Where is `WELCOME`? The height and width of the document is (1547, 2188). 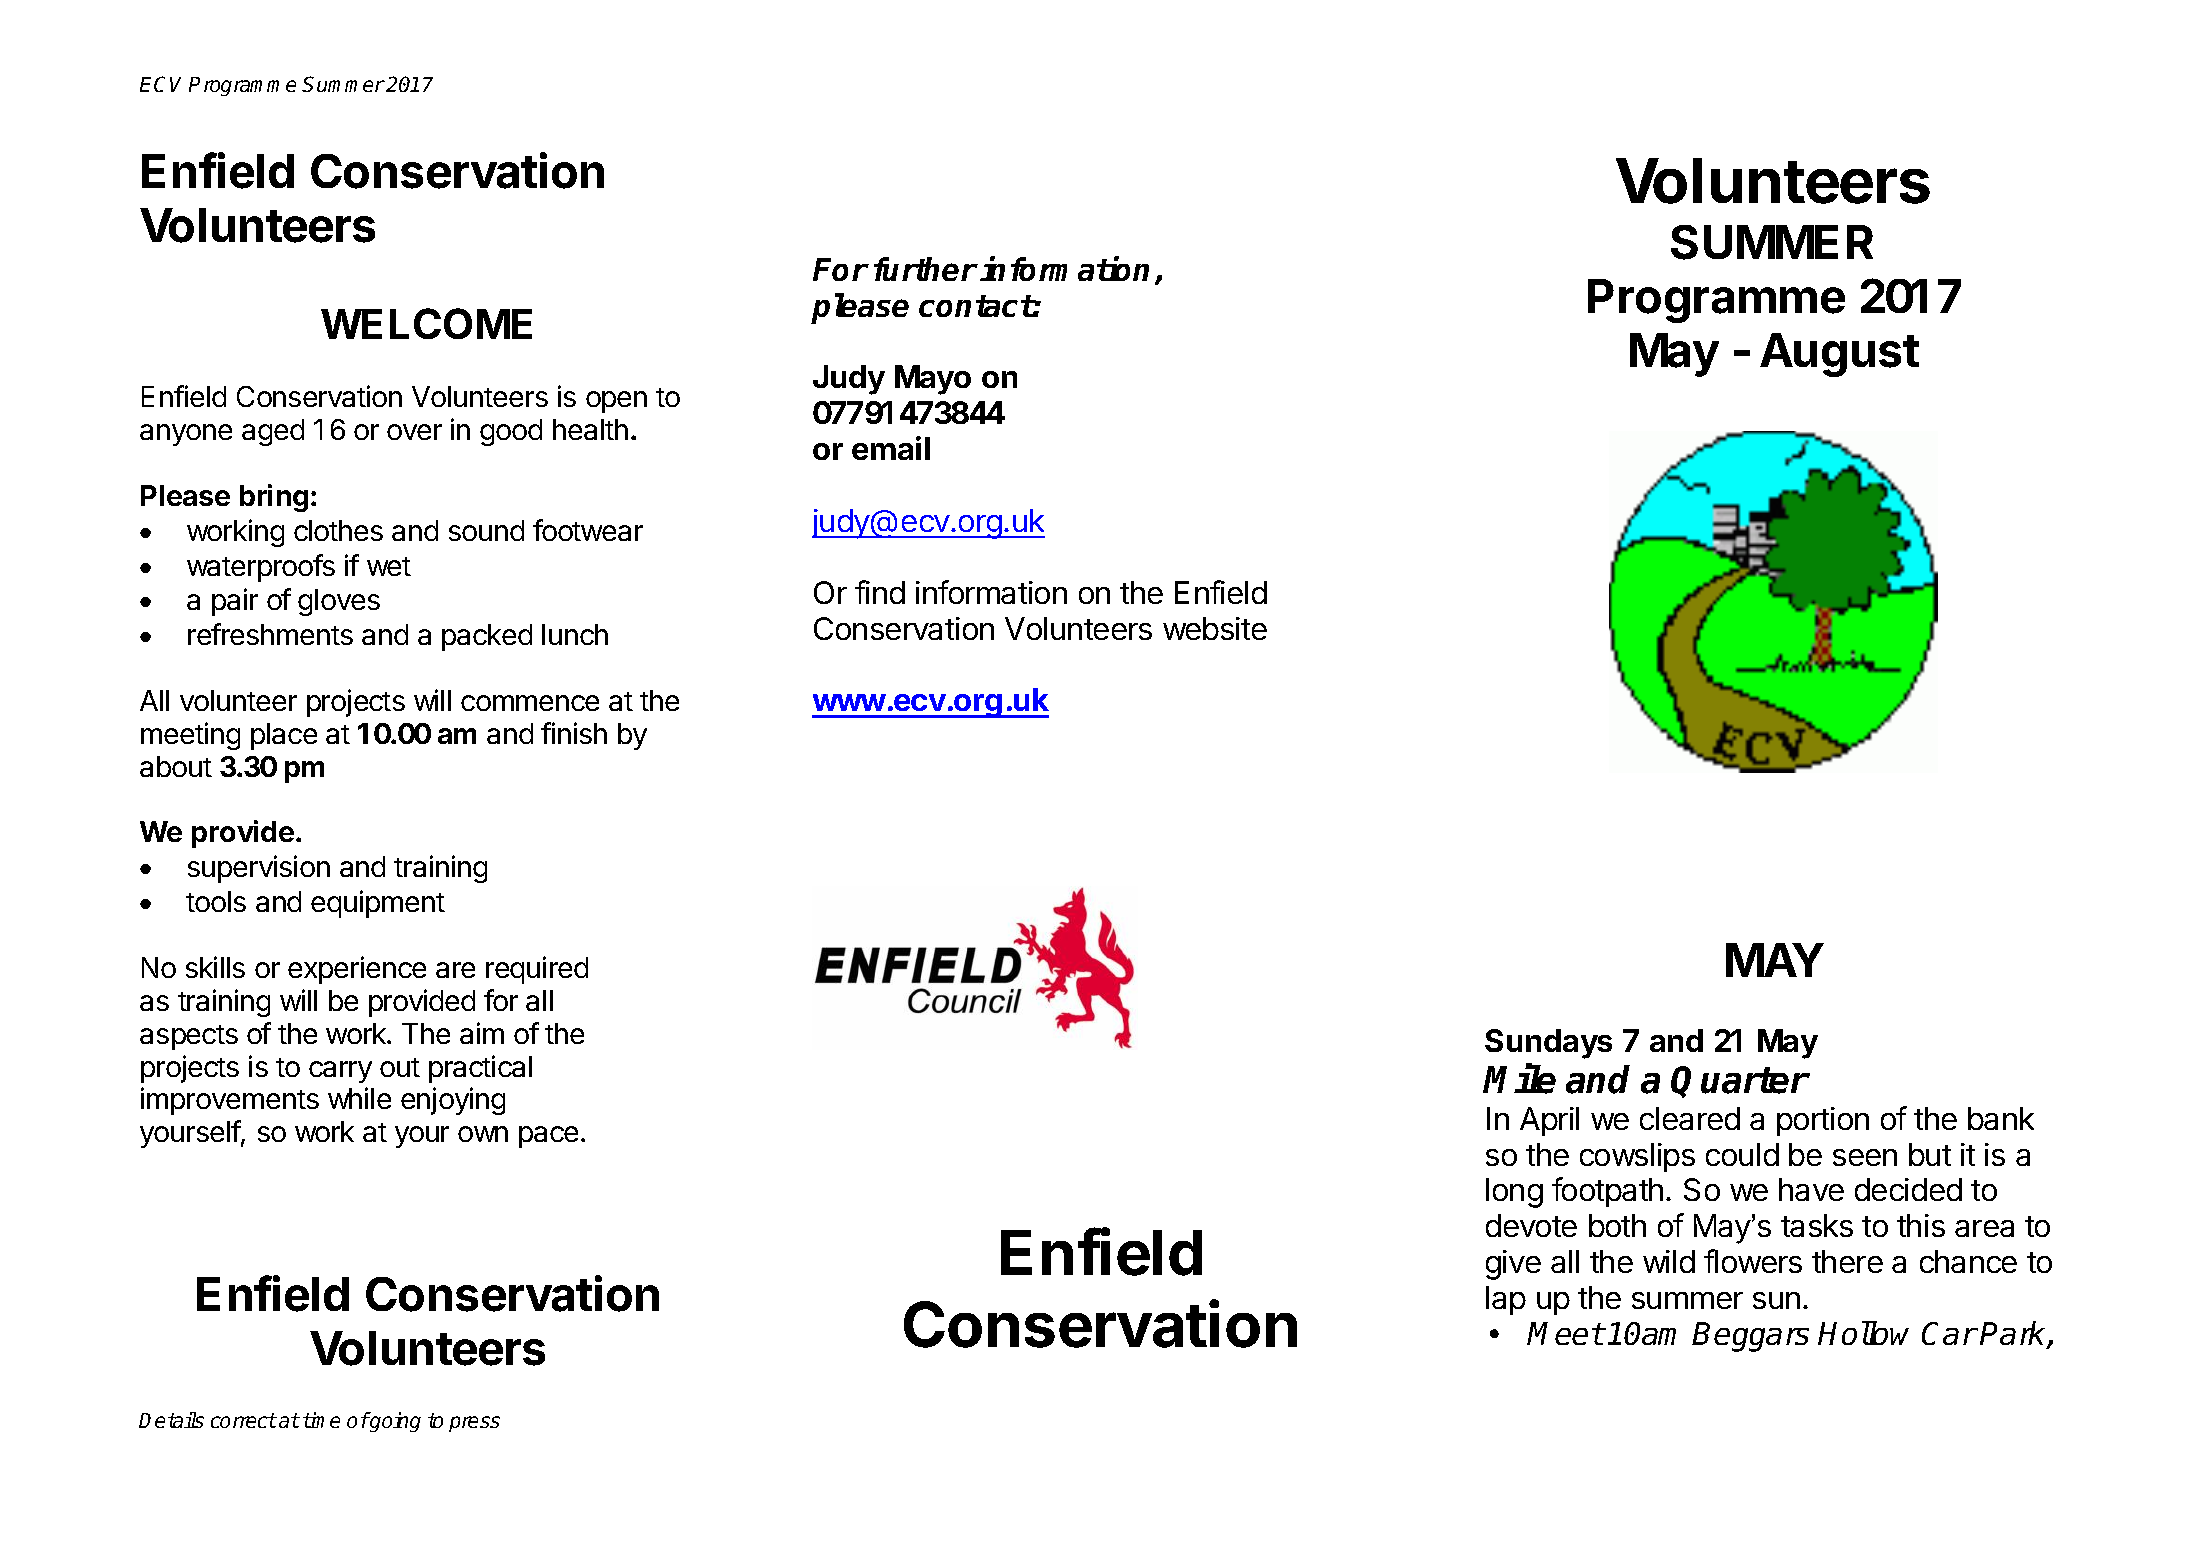 WELCOME is located at coordinates (426, 323).
